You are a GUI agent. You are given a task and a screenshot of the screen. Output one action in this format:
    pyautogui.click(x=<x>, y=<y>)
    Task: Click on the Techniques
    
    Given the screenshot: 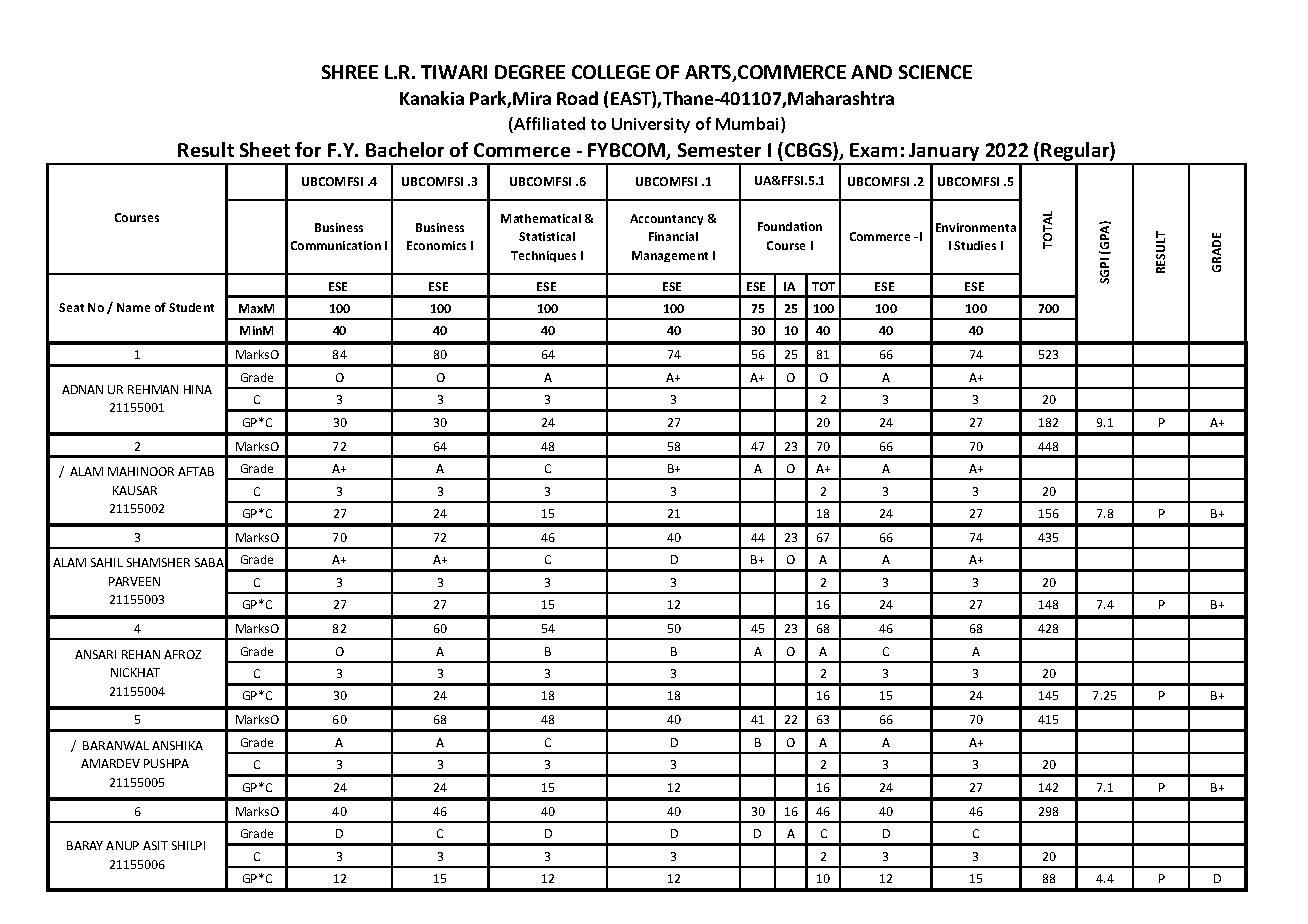 What is the action you would take?
    pyautogui.click(x=543, y=256)
